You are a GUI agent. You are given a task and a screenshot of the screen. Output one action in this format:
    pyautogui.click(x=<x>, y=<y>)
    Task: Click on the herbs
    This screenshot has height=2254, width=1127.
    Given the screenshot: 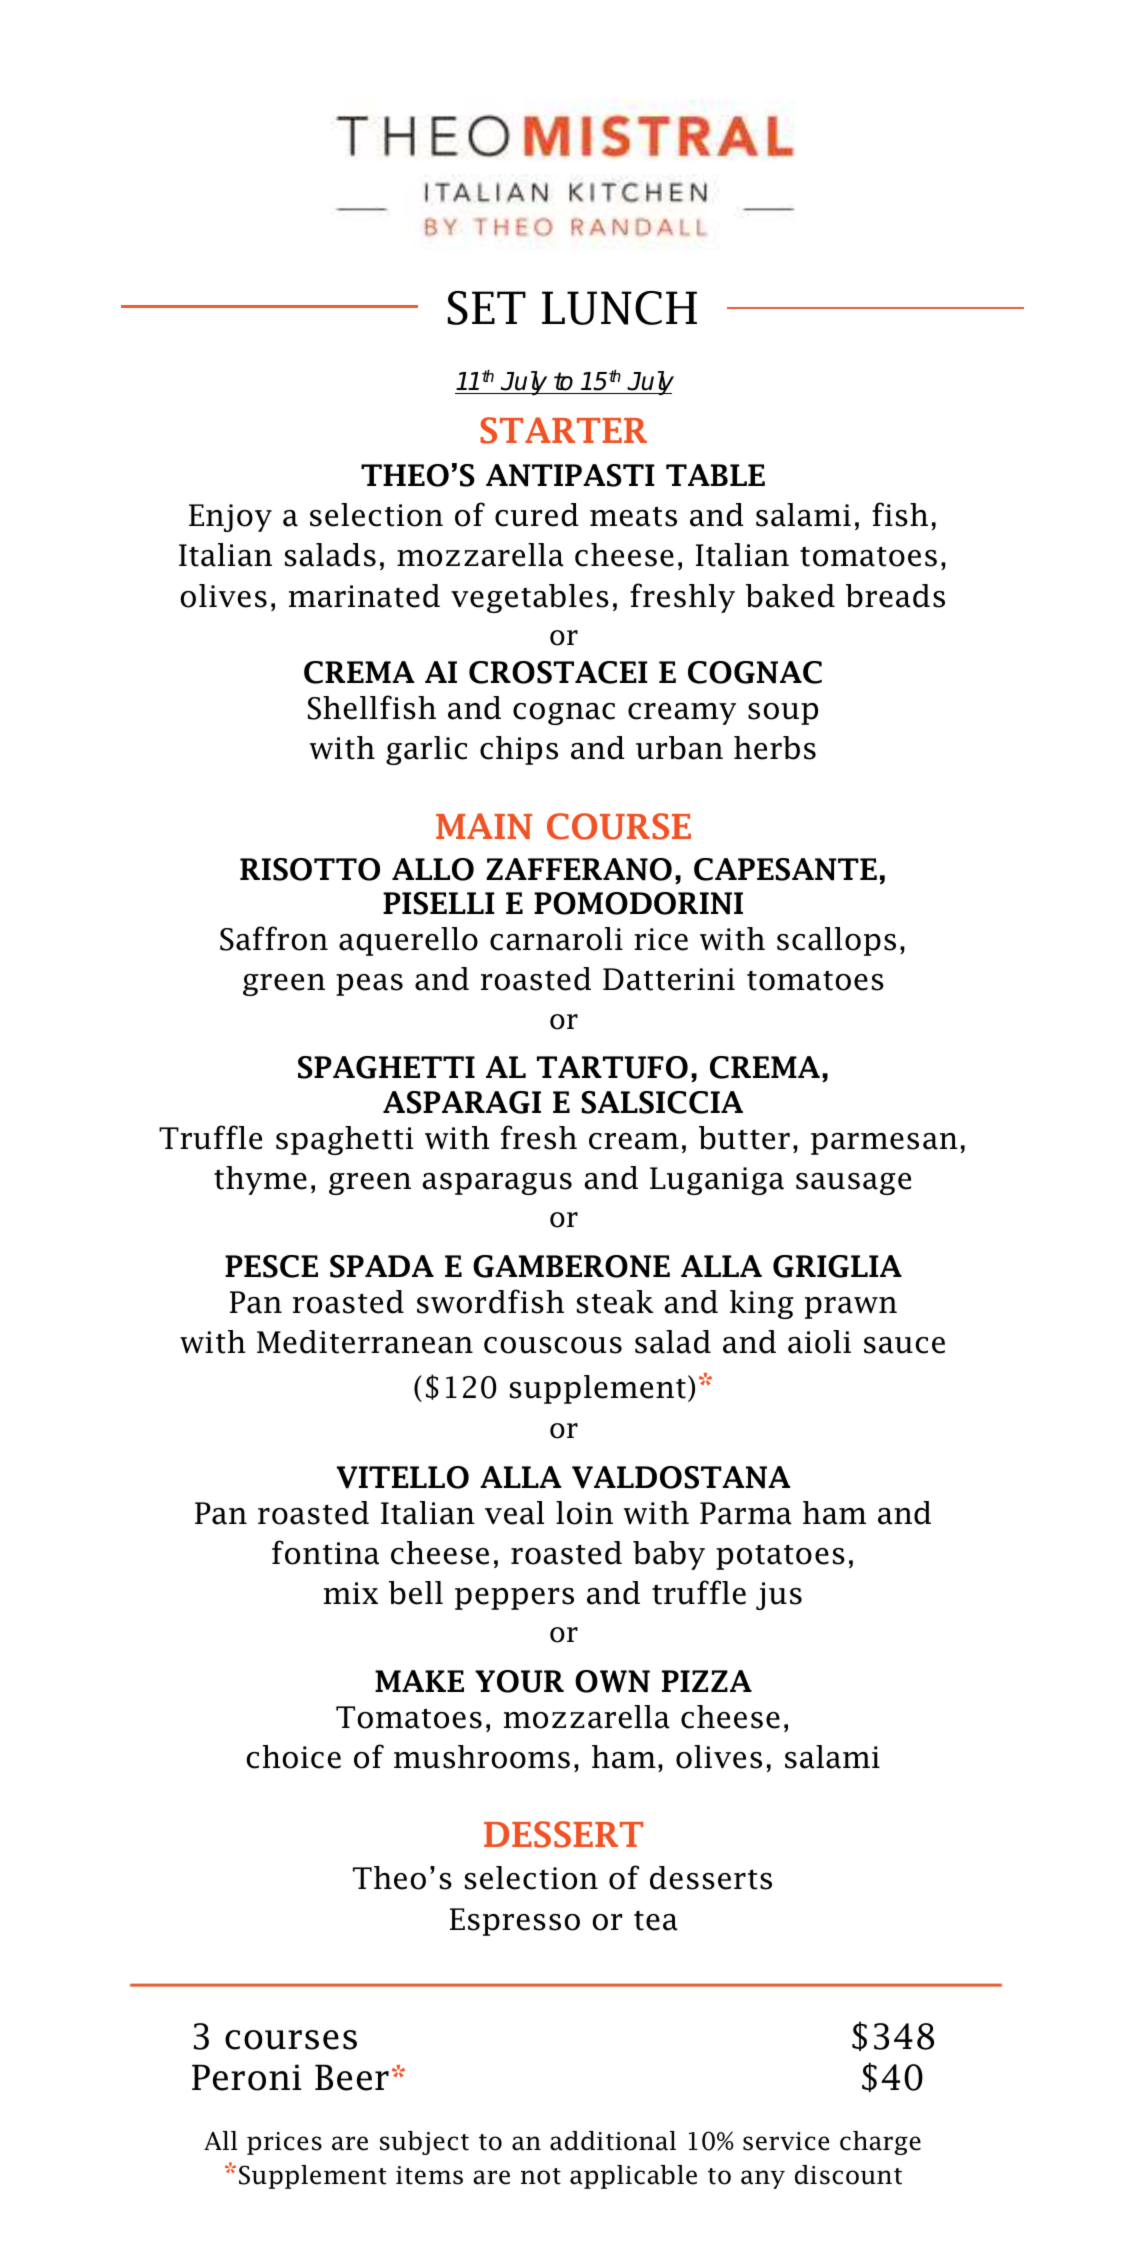 What is the action you would take?
    pyautogui.click(x=775, y=748)
